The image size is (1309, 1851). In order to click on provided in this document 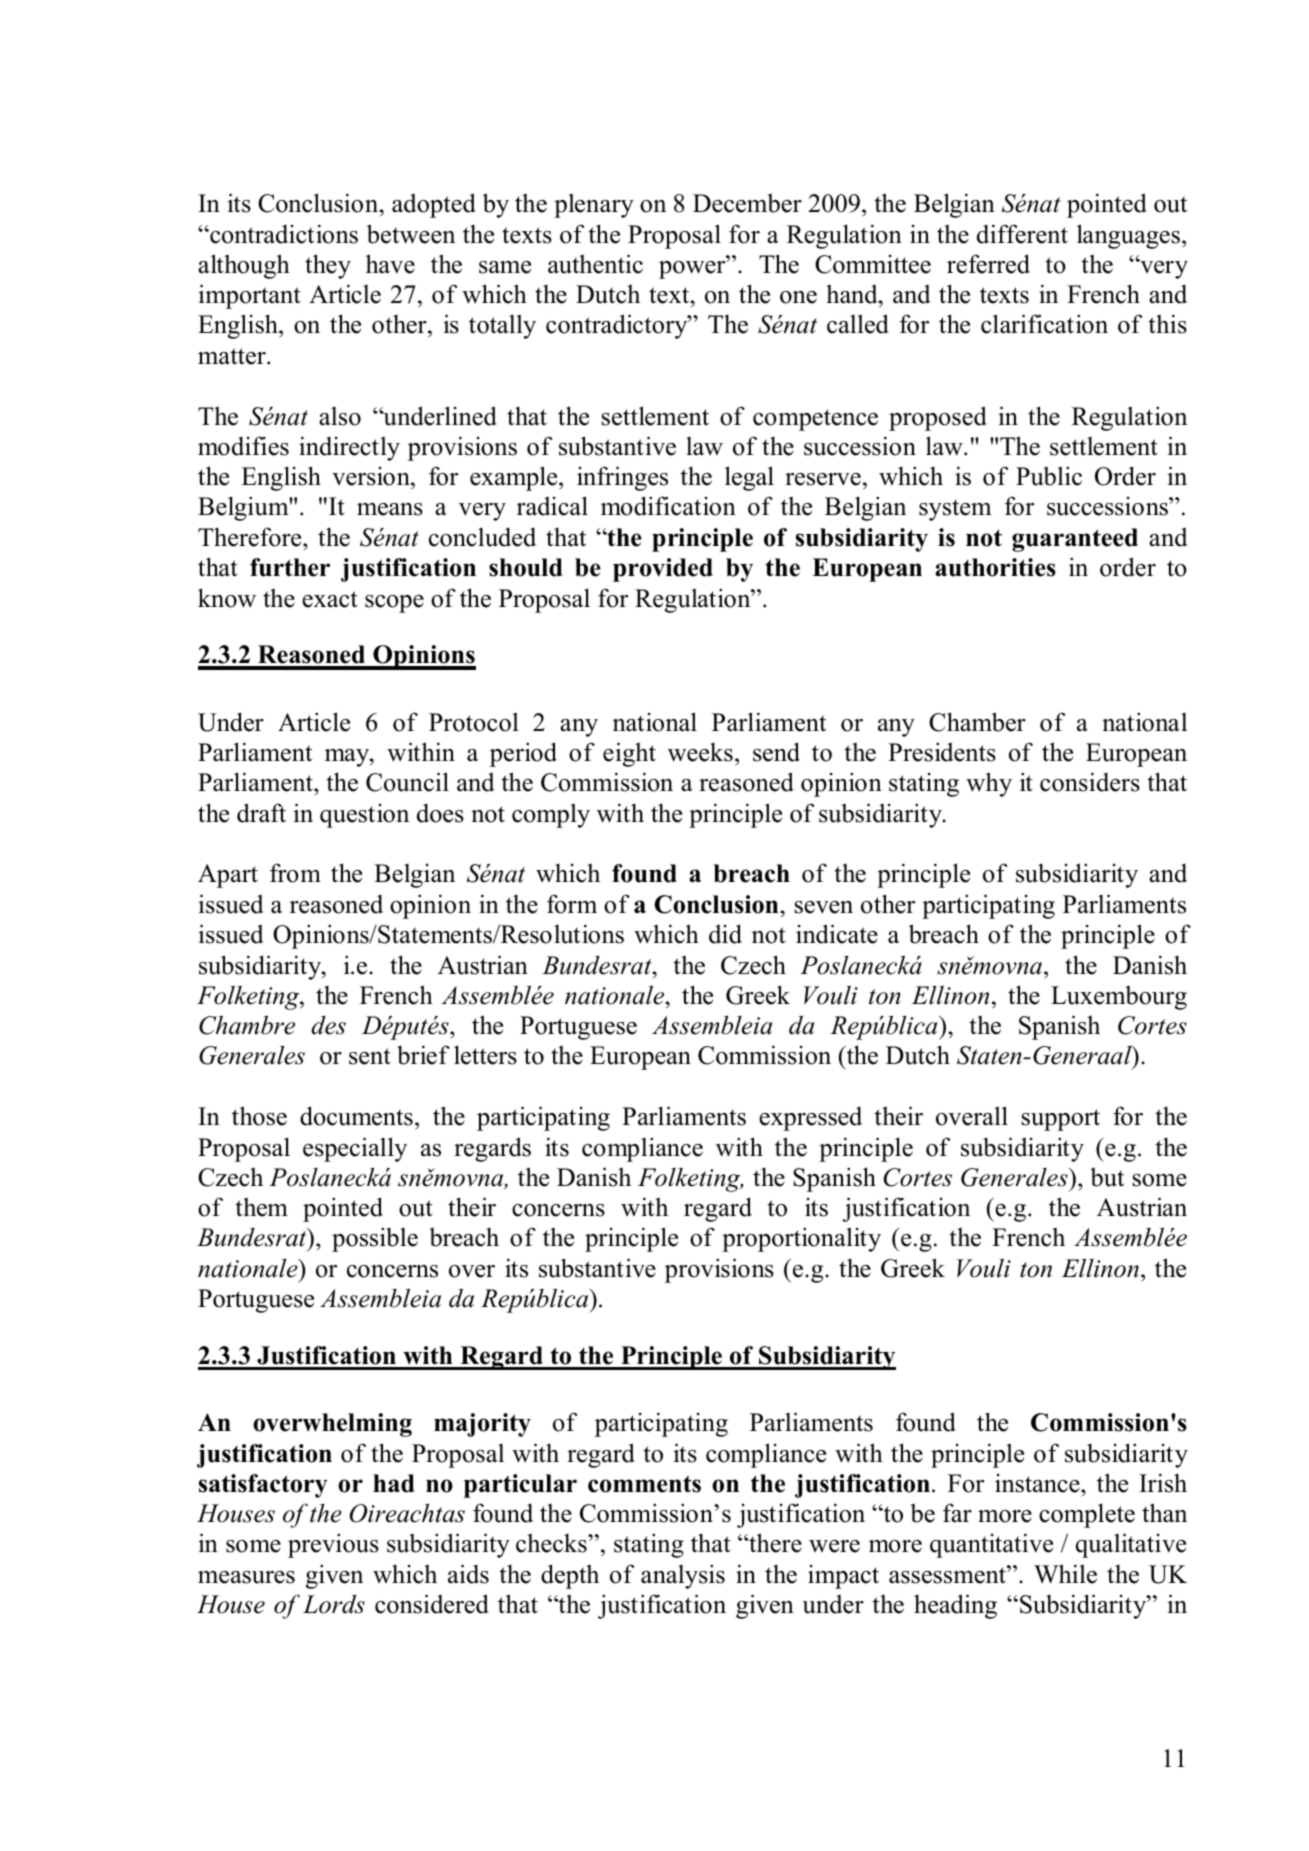, I will do `click(663, 570)`.
